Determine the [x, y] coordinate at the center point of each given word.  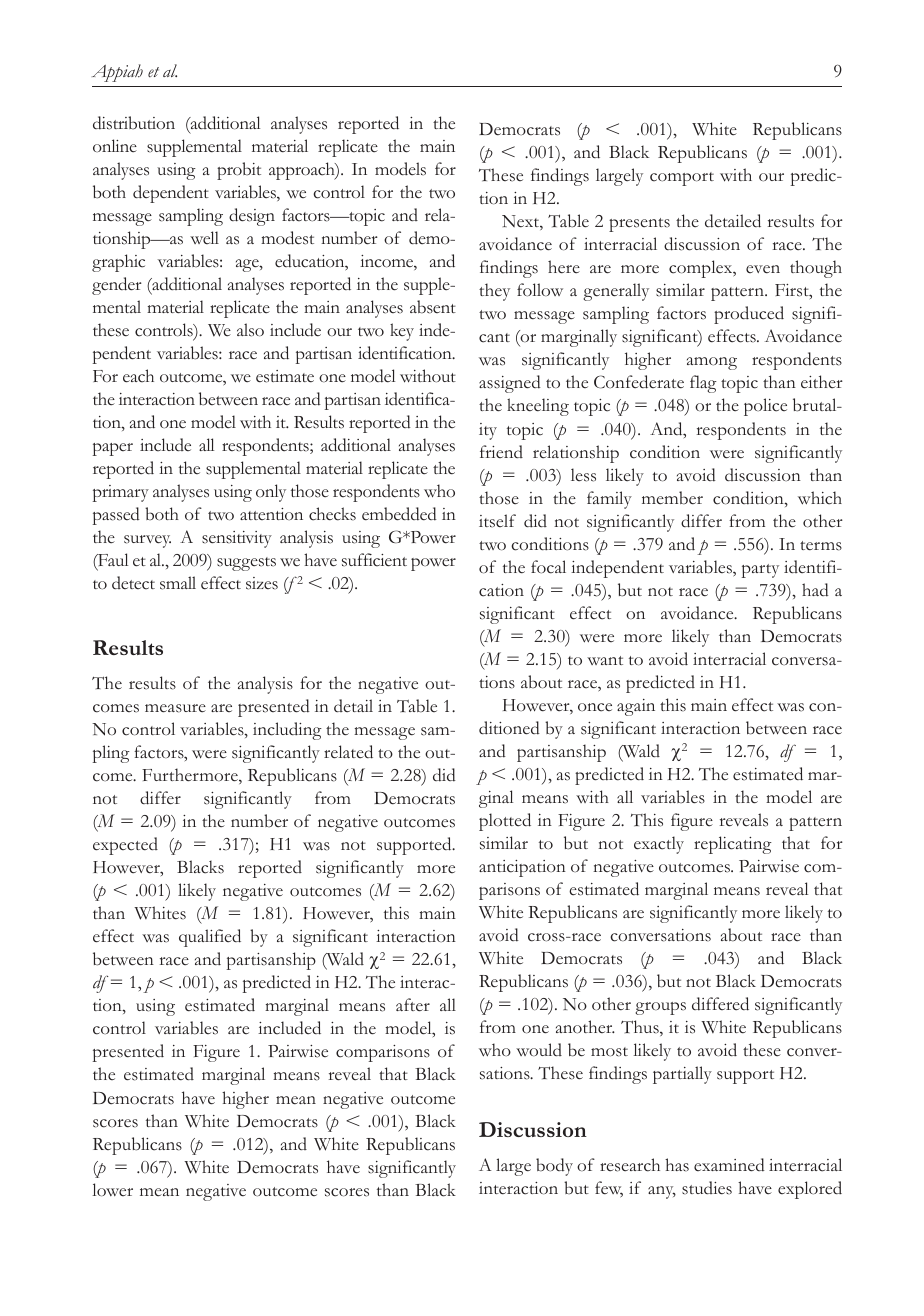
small [178, 583]
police [765, 407]
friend [501, 451]
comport [682, 179]
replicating [733, 845]
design [252, 217]
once [595, 707]
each [138, 376]
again [636, 707]
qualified [210, 938]
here [564, 266]
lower [112, 1190]
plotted [505, 822]
